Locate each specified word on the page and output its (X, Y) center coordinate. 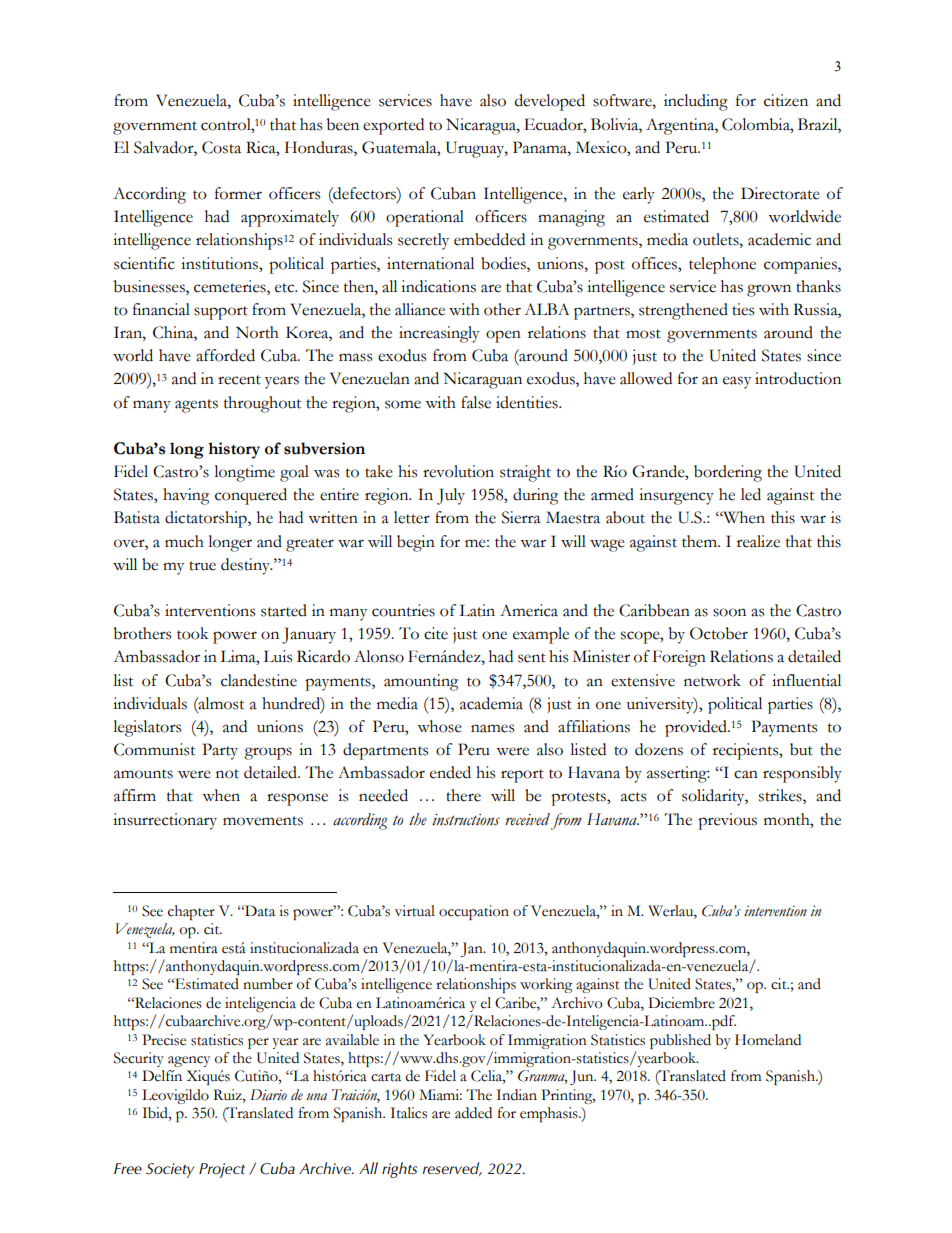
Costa (221, 147)
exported (393, 126)
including (696, 102)
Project (222, 1170)
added (473, 1113)
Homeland (768, 1040)
